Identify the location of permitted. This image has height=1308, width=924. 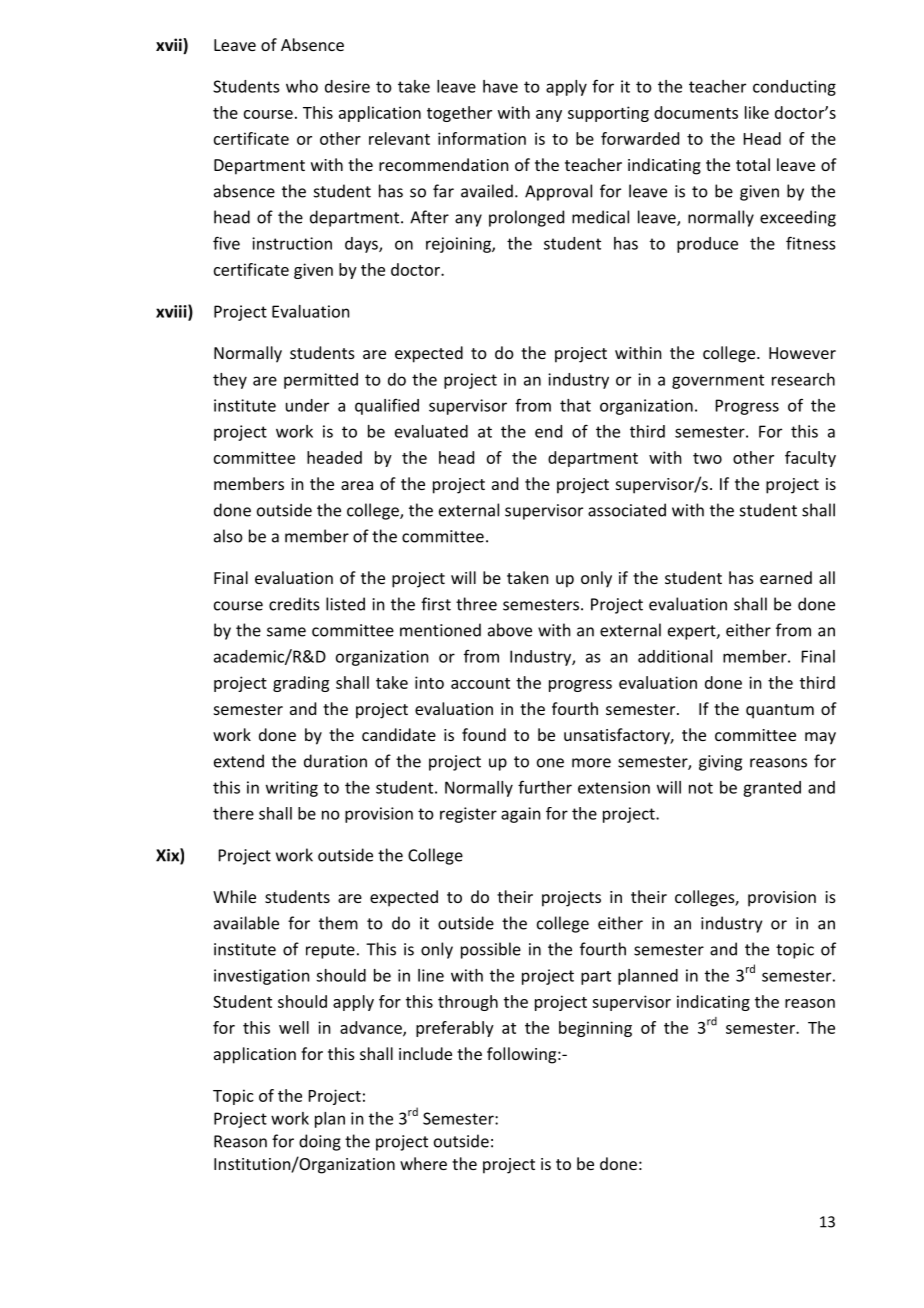
(321, 381).
